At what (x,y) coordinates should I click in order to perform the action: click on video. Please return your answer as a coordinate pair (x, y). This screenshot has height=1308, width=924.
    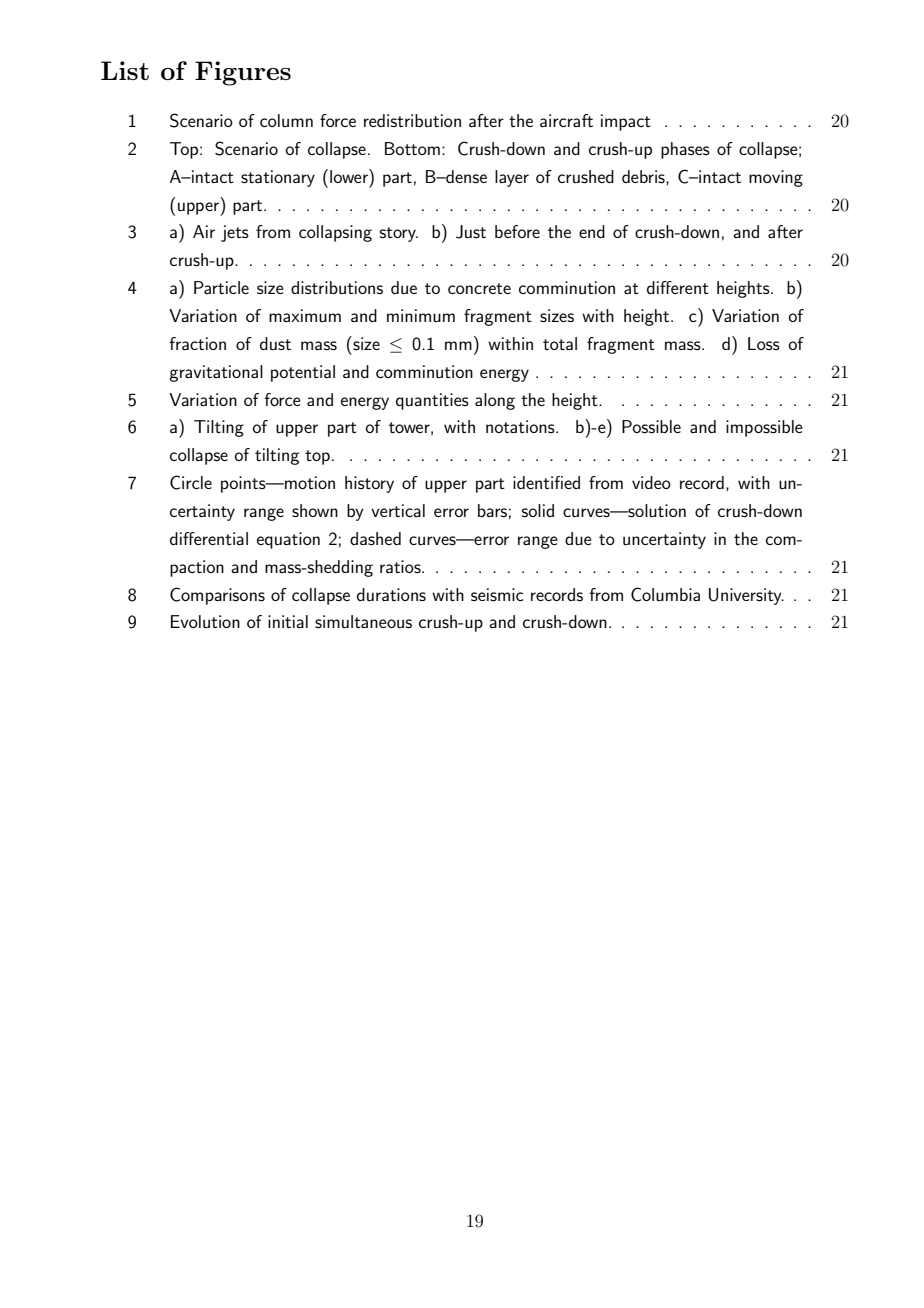
    Looking at the image, I should click on (651, 482).
